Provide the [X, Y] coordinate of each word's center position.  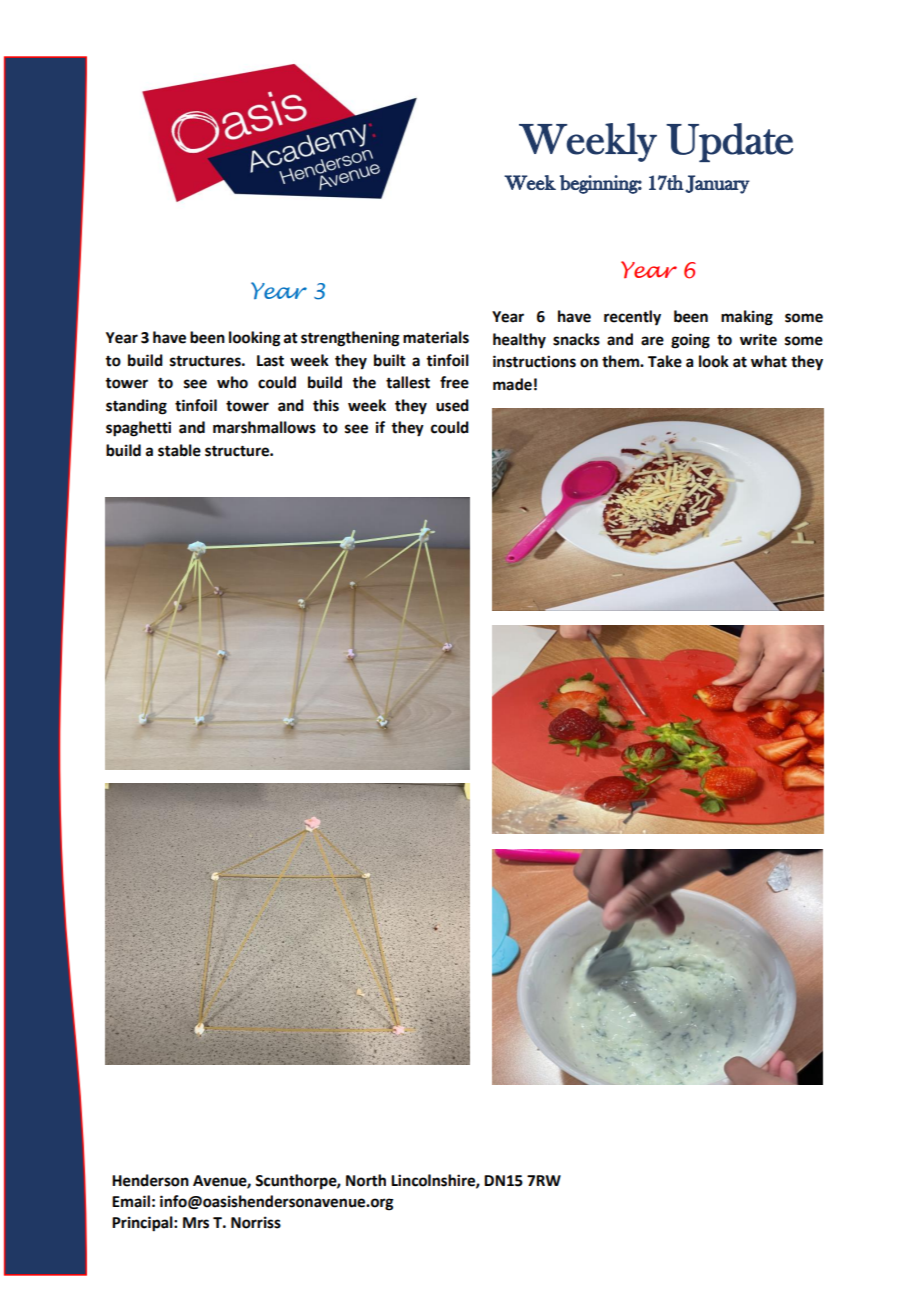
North [366, 1180]
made [512, 384]
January [717, 184]
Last [270, 361]
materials [436, 337]
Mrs [196, 1223]
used [452, 405]
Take [665, 361]
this [326, 405]
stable [179, 450]
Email [131, 1201]
